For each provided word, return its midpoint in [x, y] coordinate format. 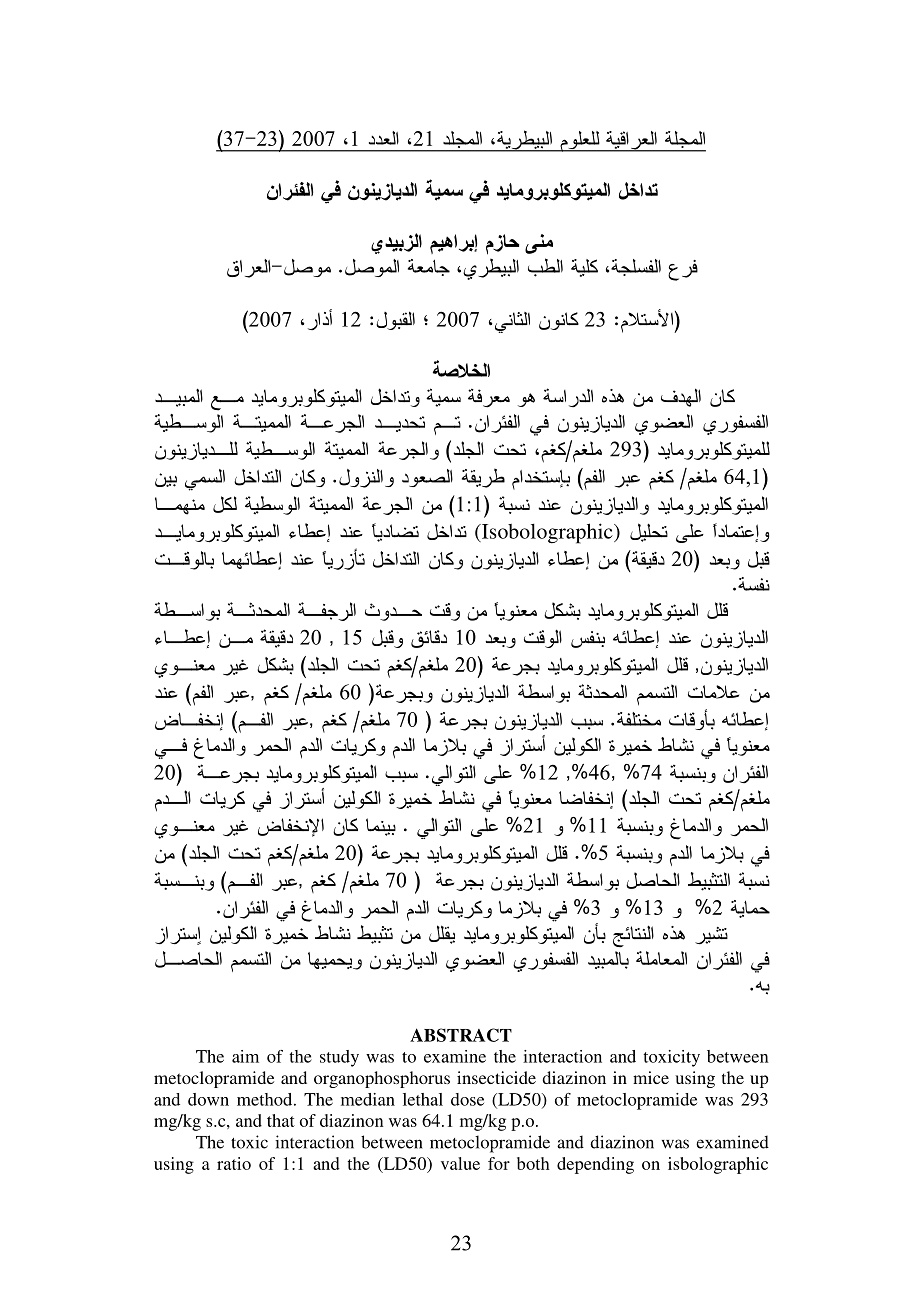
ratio [234, 1163]
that [281, 1120]
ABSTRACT [461, 1035]
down [208, 1099]
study [339, 1058]
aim [245, 1056]
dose [467, 1099]
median [368, 1099]
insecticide [496, 1077]
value [460, 1163]
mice [651, 1077]
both [533, 1163]
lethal [423, 1099]
